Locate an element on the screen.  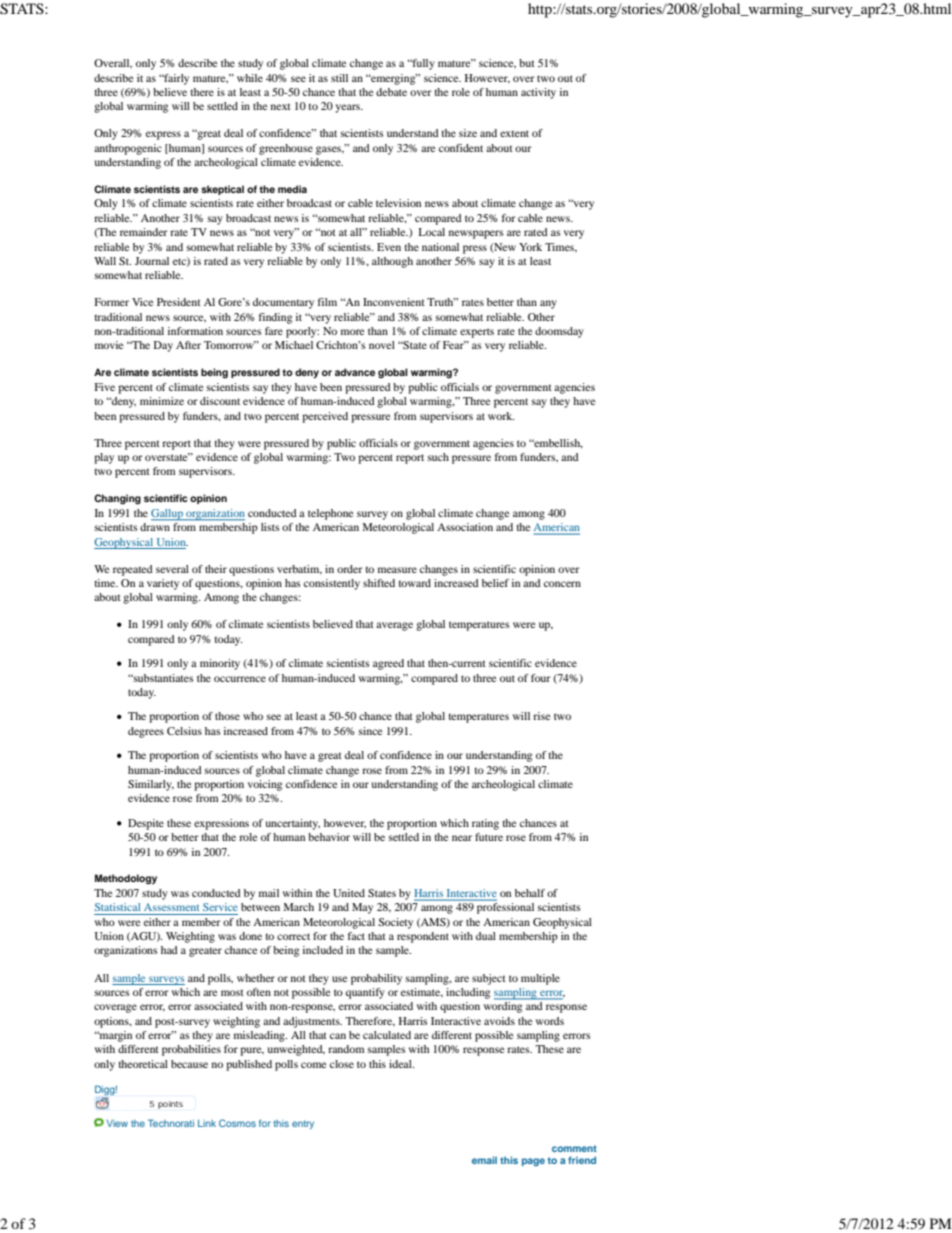
anthropogenic is located at coordinates (128, 149).
